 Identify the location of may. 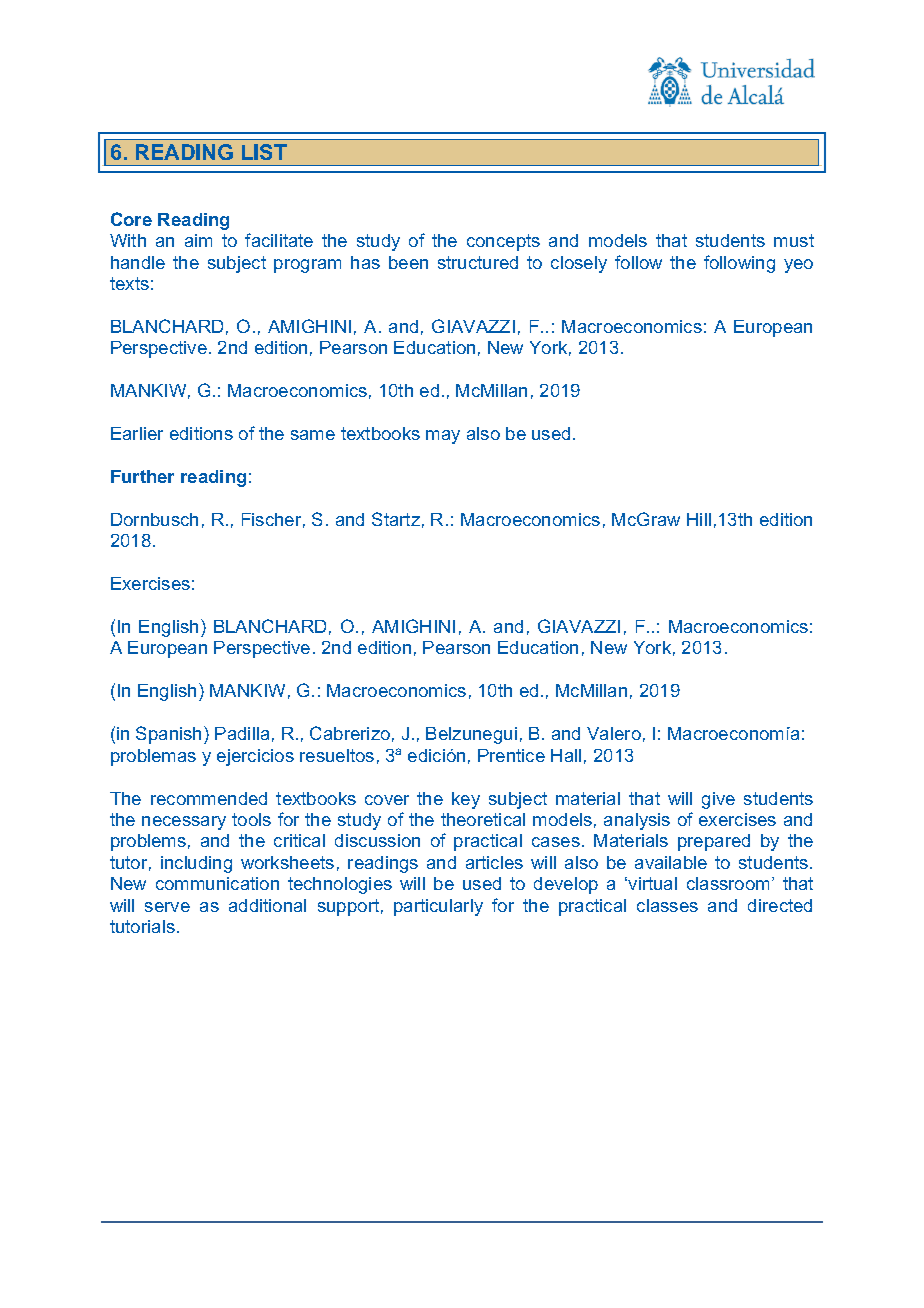
(443, 437).
